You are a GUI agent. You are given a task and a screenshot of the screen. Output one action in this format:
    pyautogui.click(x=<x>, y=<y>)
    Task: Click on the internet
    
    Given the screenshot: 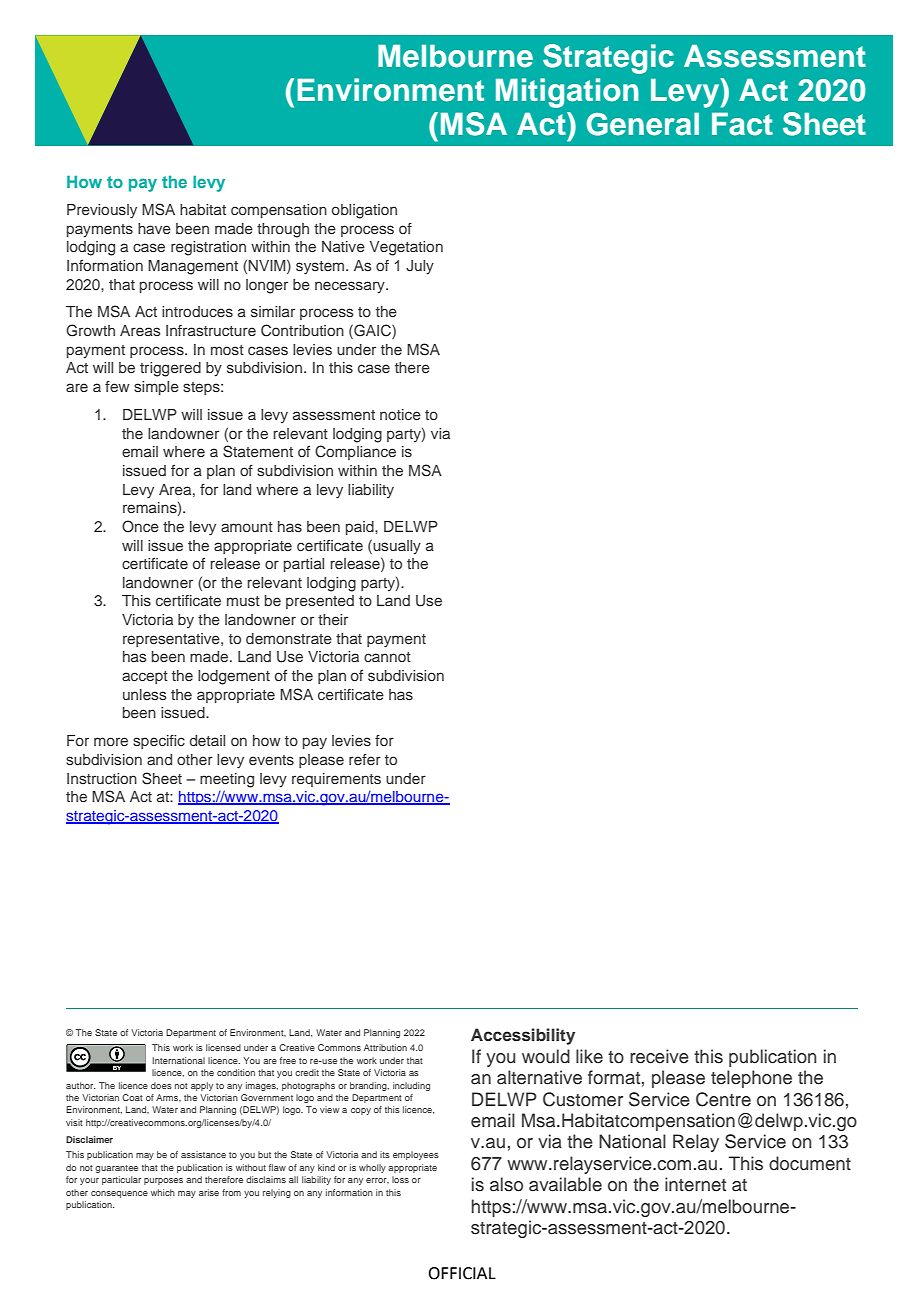 What is the action you would take?
    pyautogui.click(x=695, y=1184)
